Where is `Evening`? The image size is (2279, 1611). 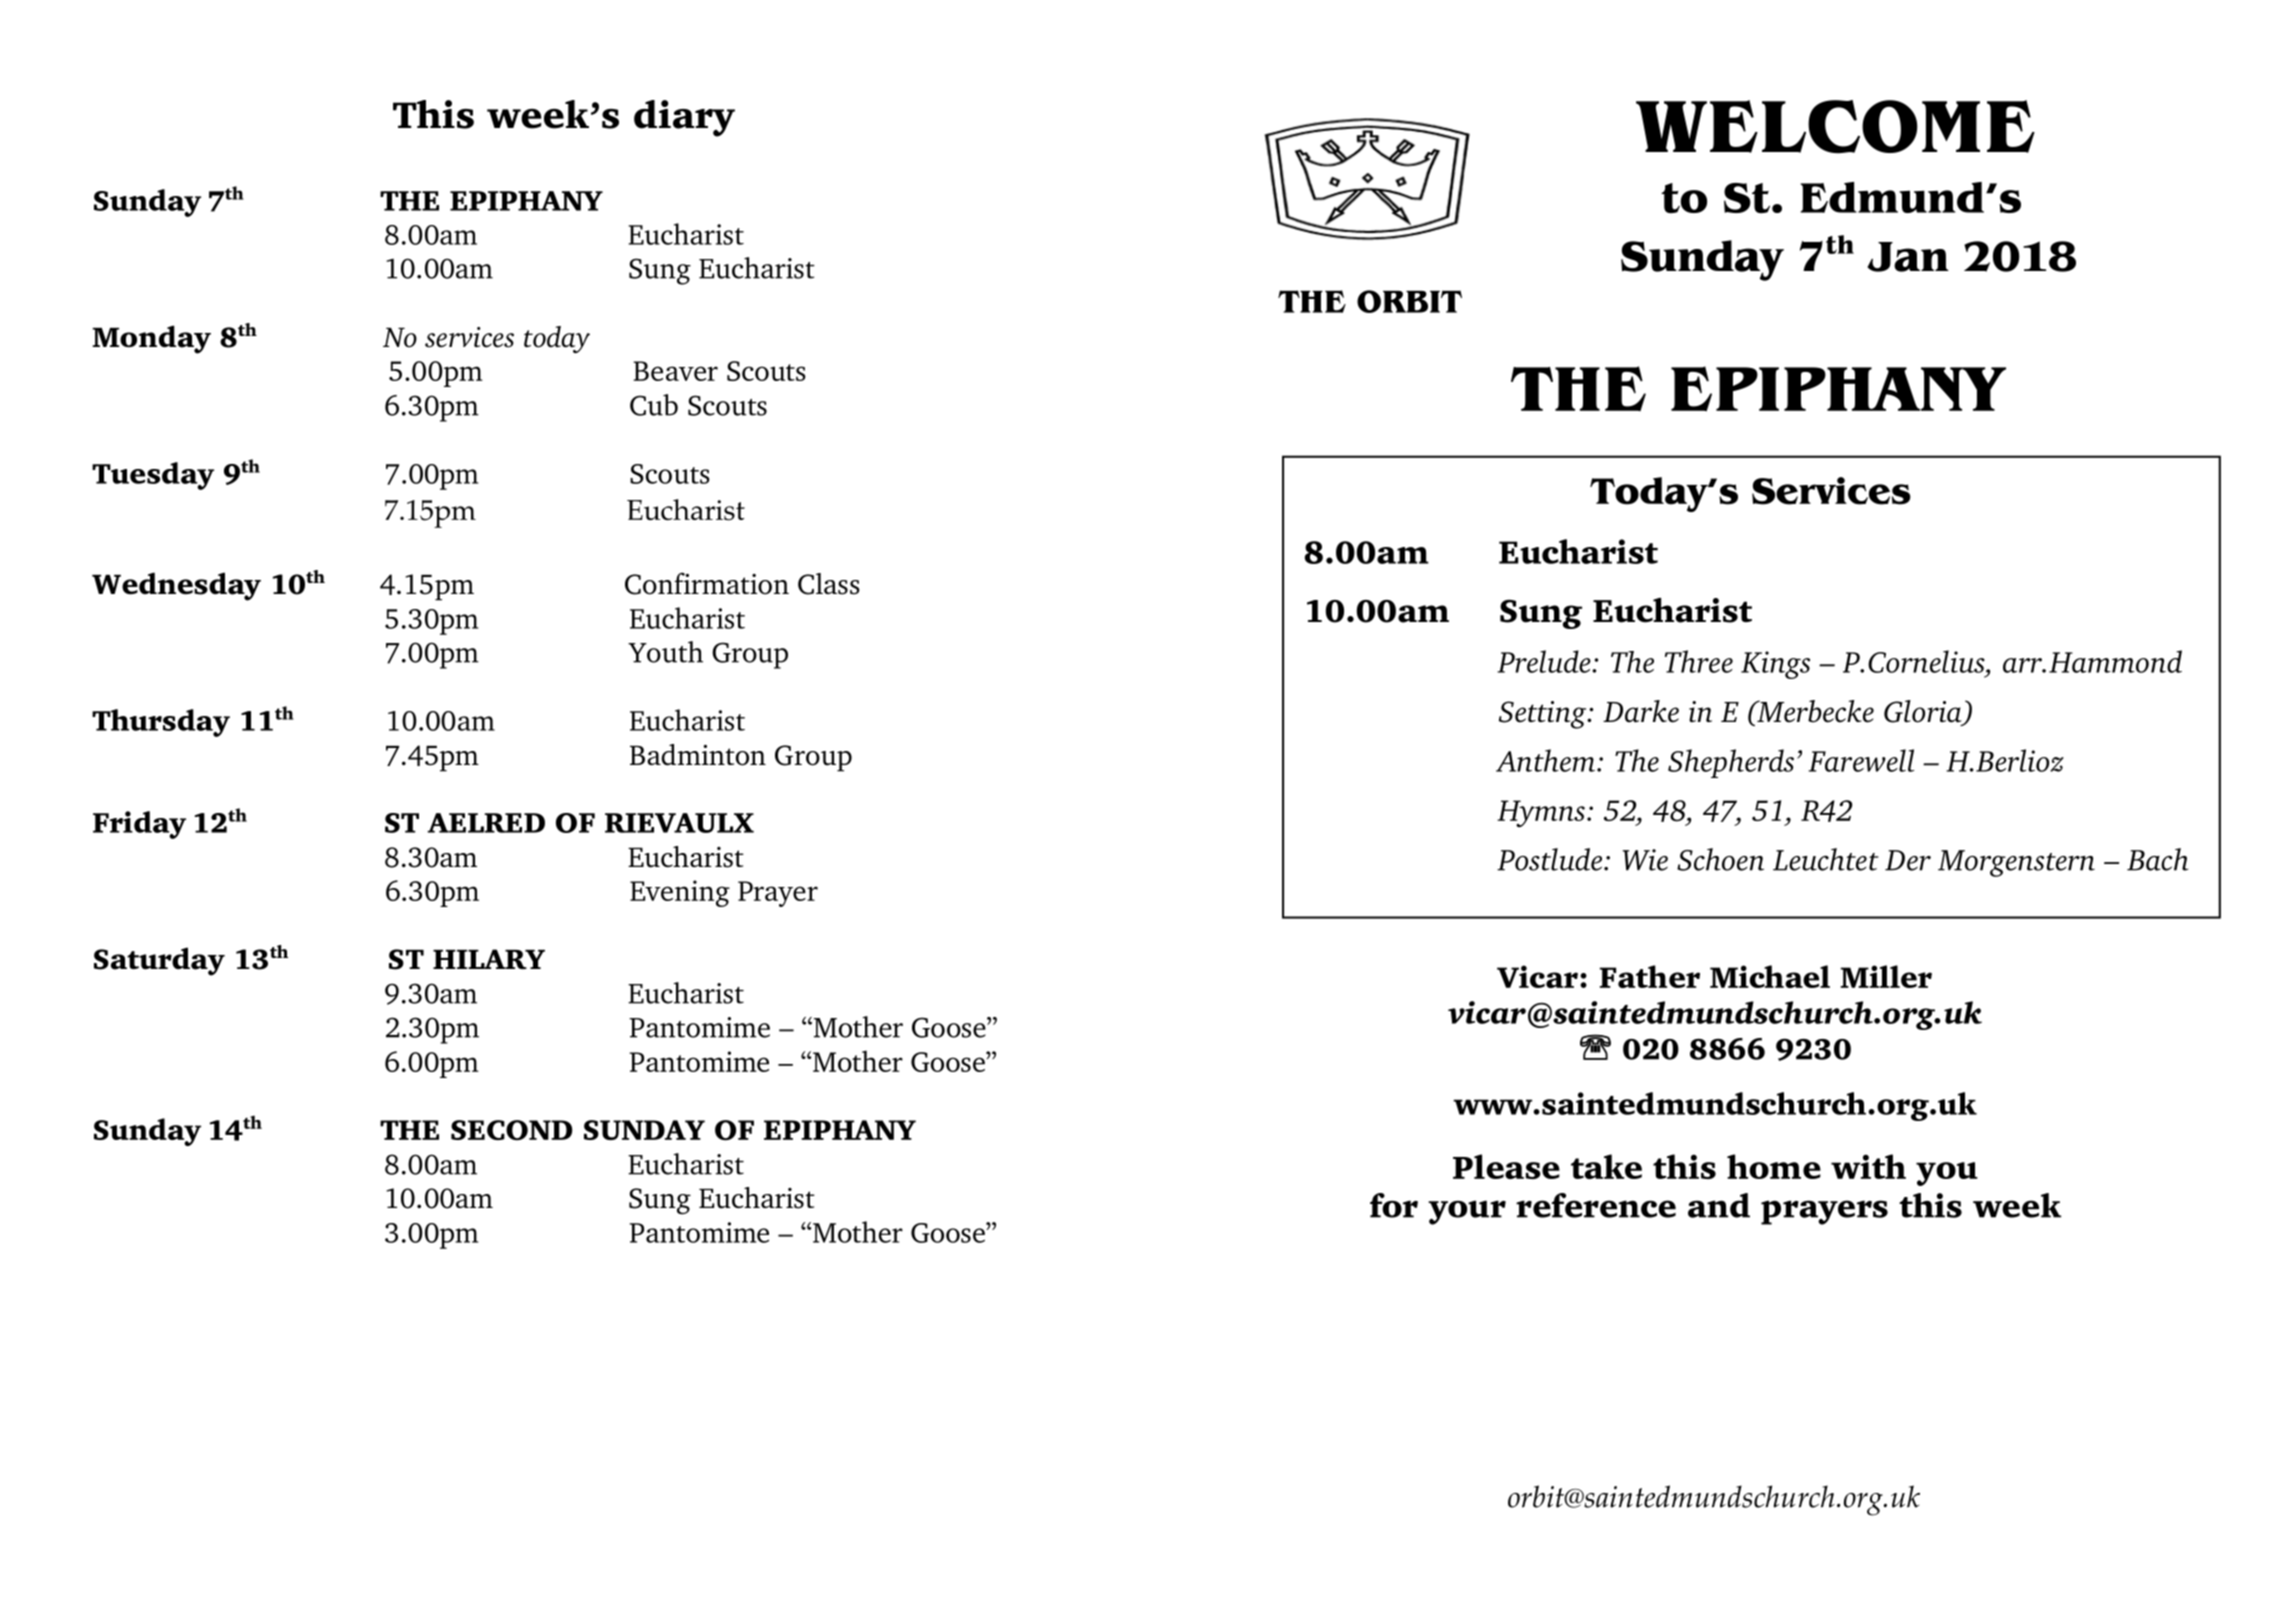
Evening is located at coordinates (680, 893).
